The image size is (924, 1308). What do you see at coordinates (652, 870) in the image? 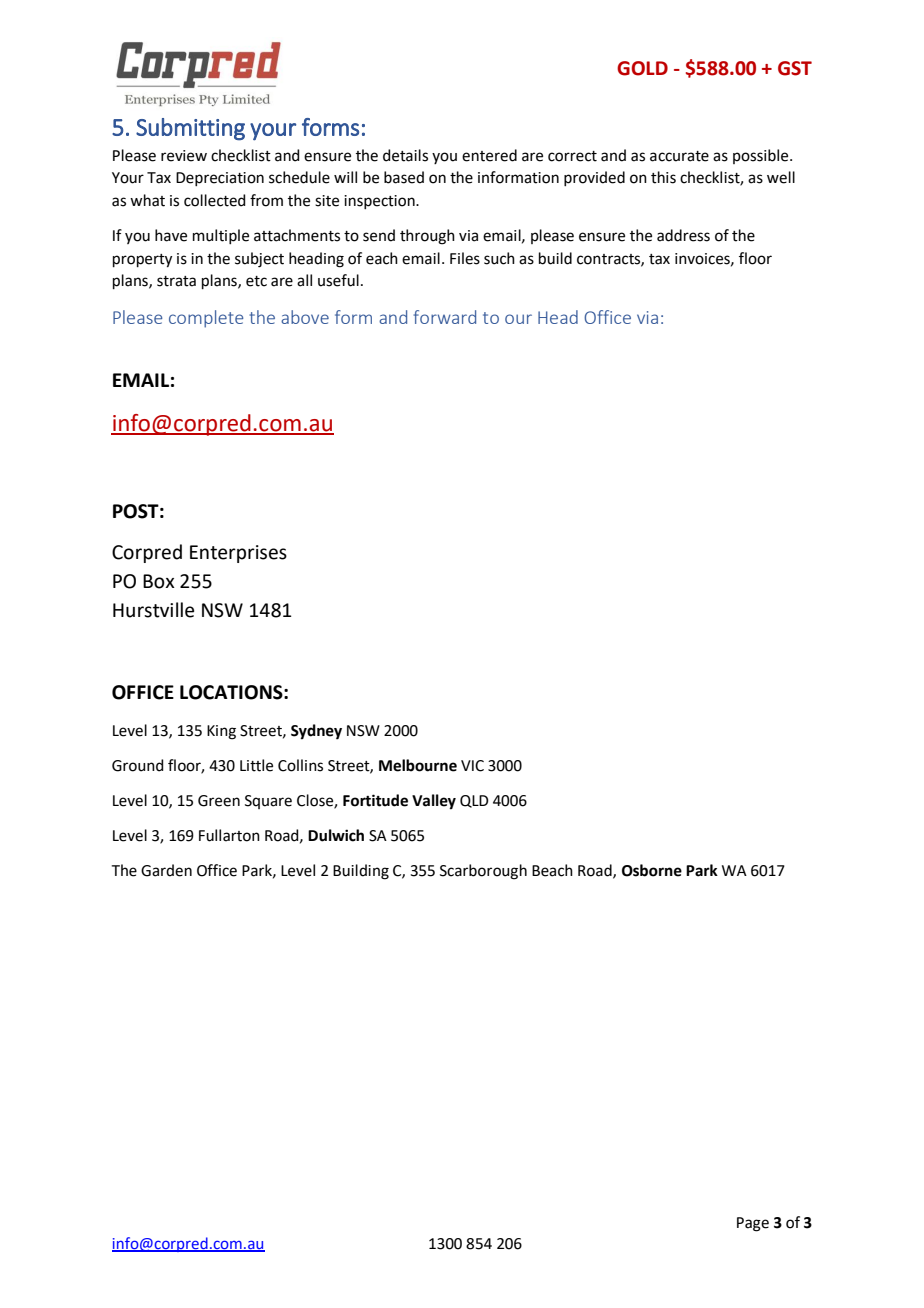
I see `Osborne` at bounding box center [652, 870].
